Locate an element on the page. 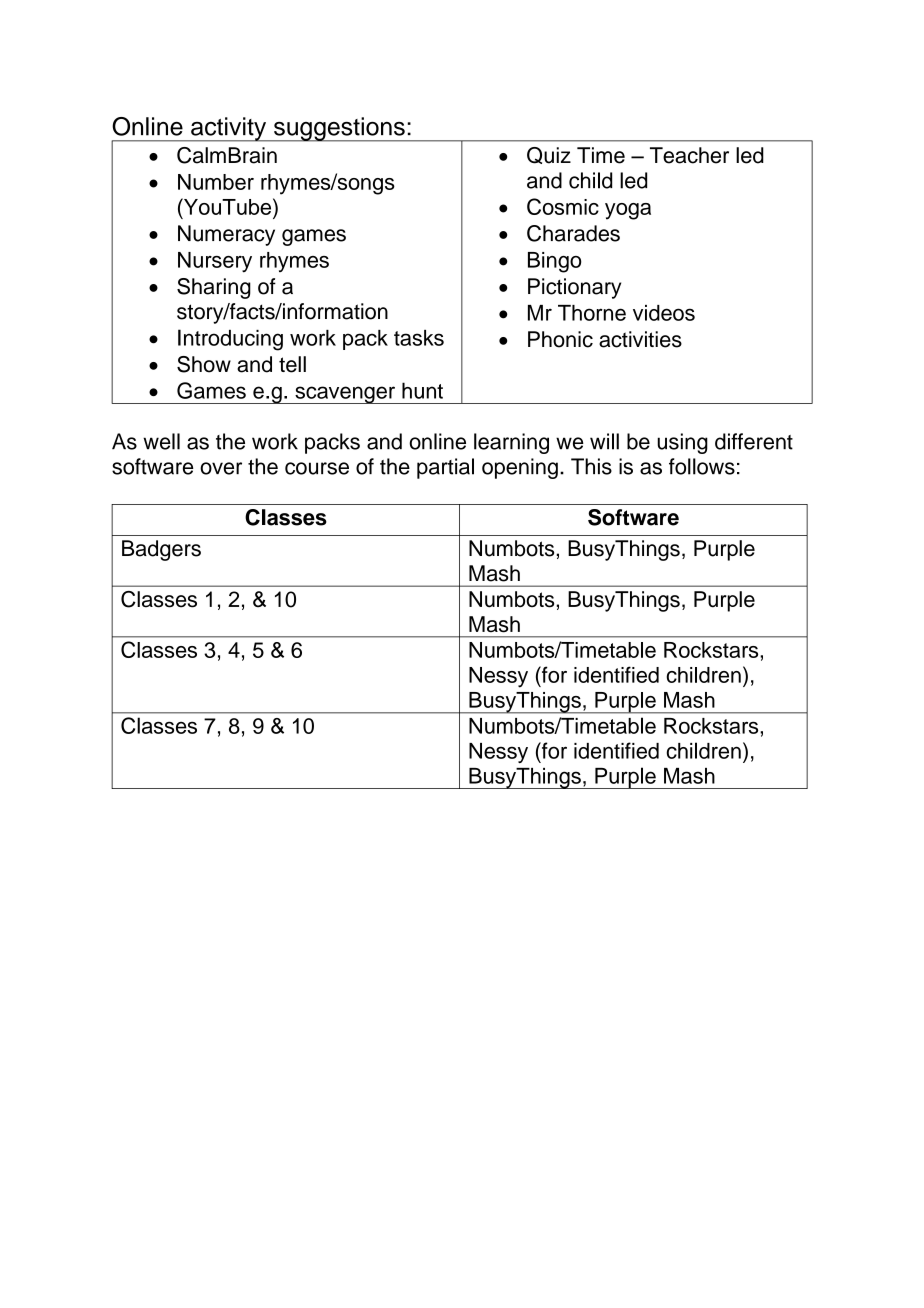 This page has height=1308, width=924. partial is located at coordinates (445, 468).
